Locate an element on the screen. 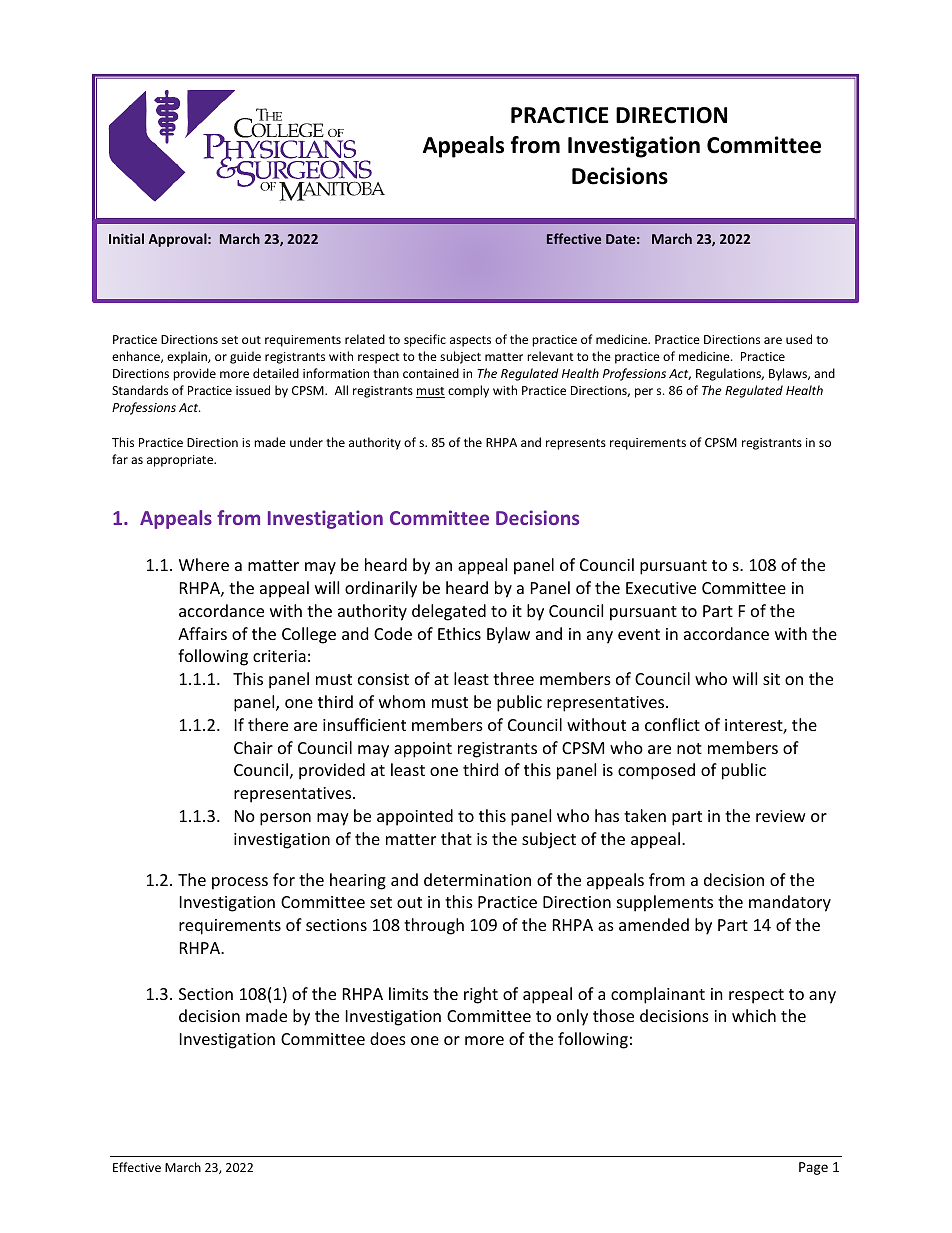 The width and height of the screenshot is (952, 1233). that is located at coordinates (456, 838).
